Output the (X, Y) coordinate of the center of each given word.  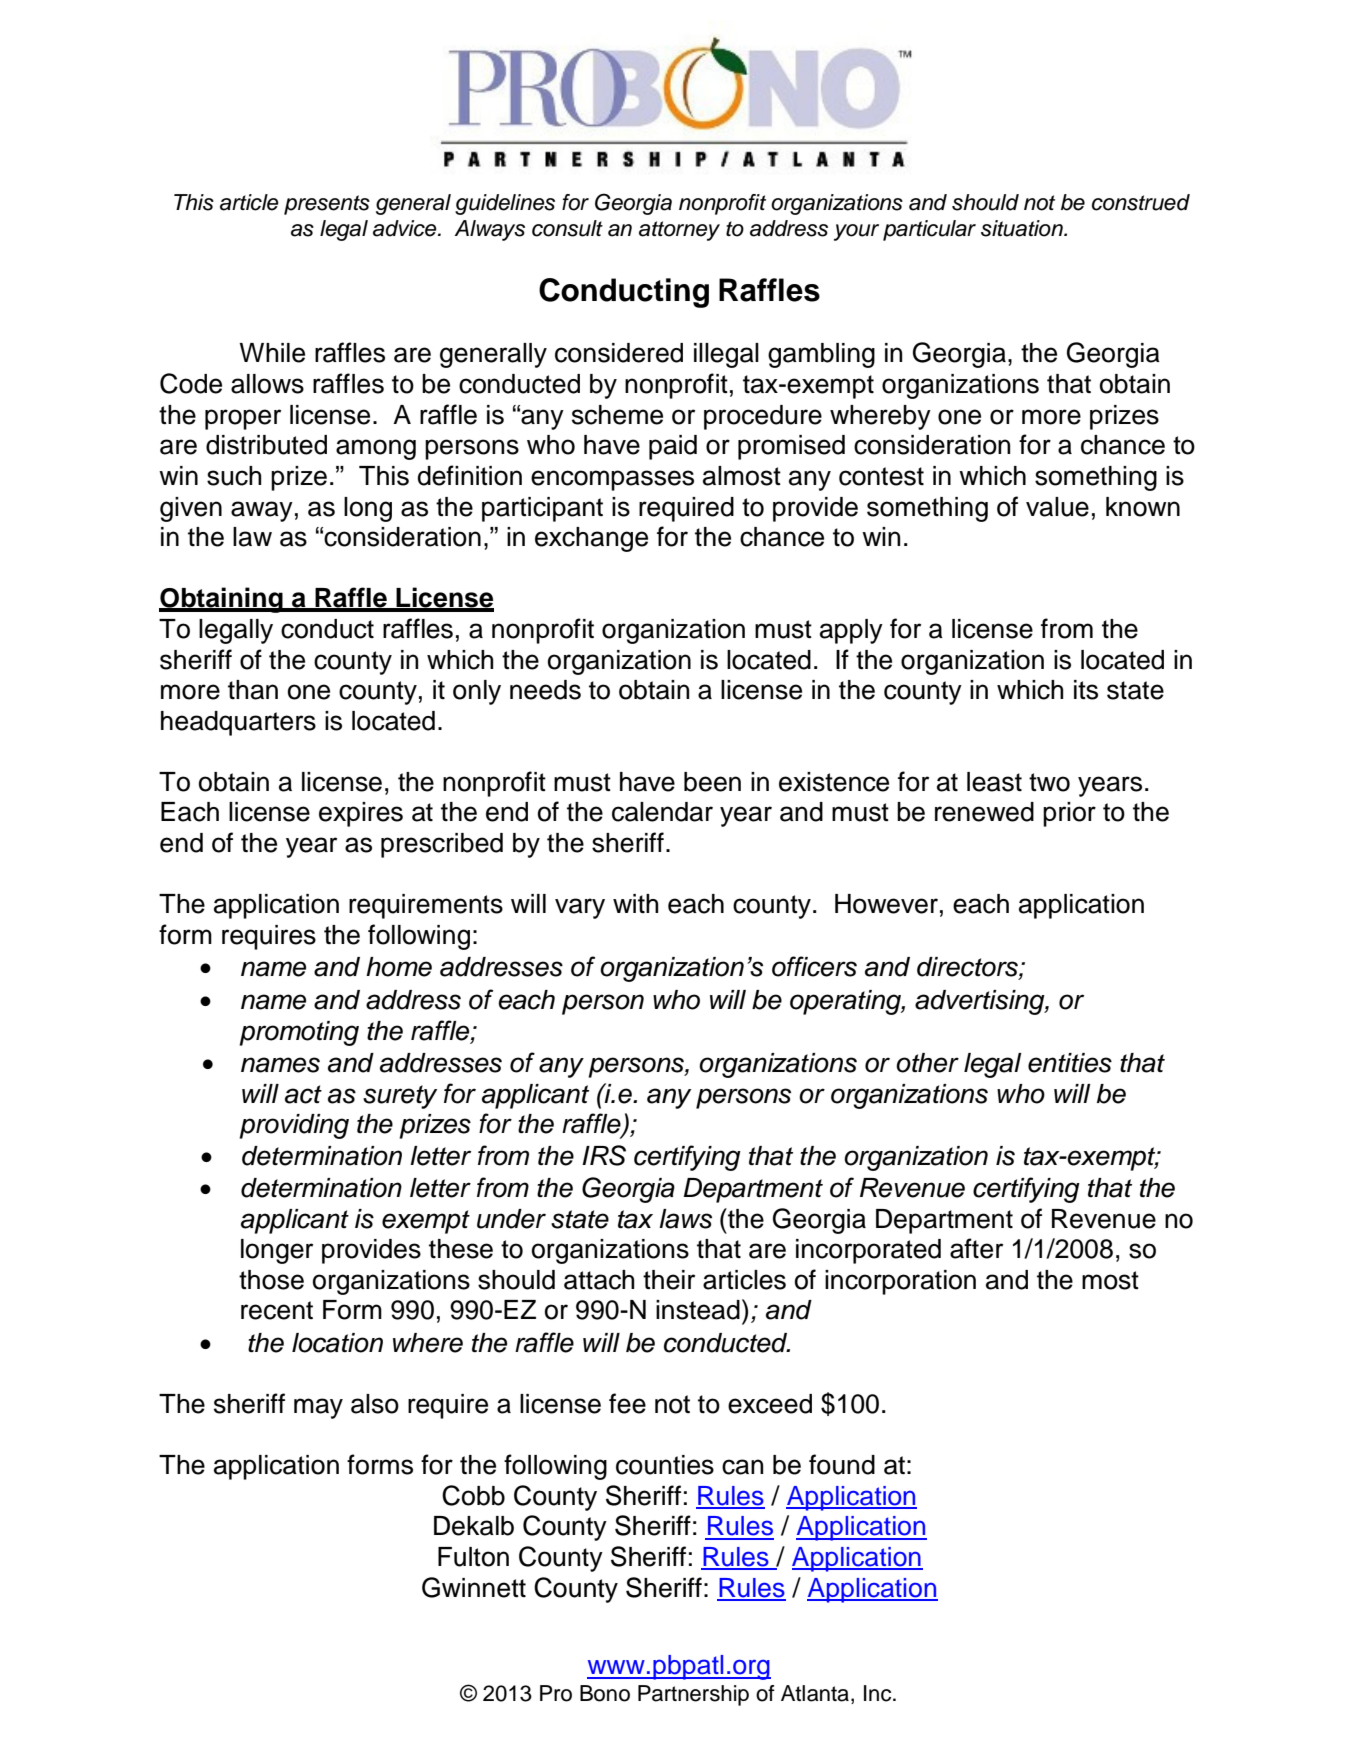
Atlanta (815, 1693)
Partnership (693, 1695)
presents (327, 205)
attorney (679, 231)
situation (1023, 228)
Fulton (473, 1557)
